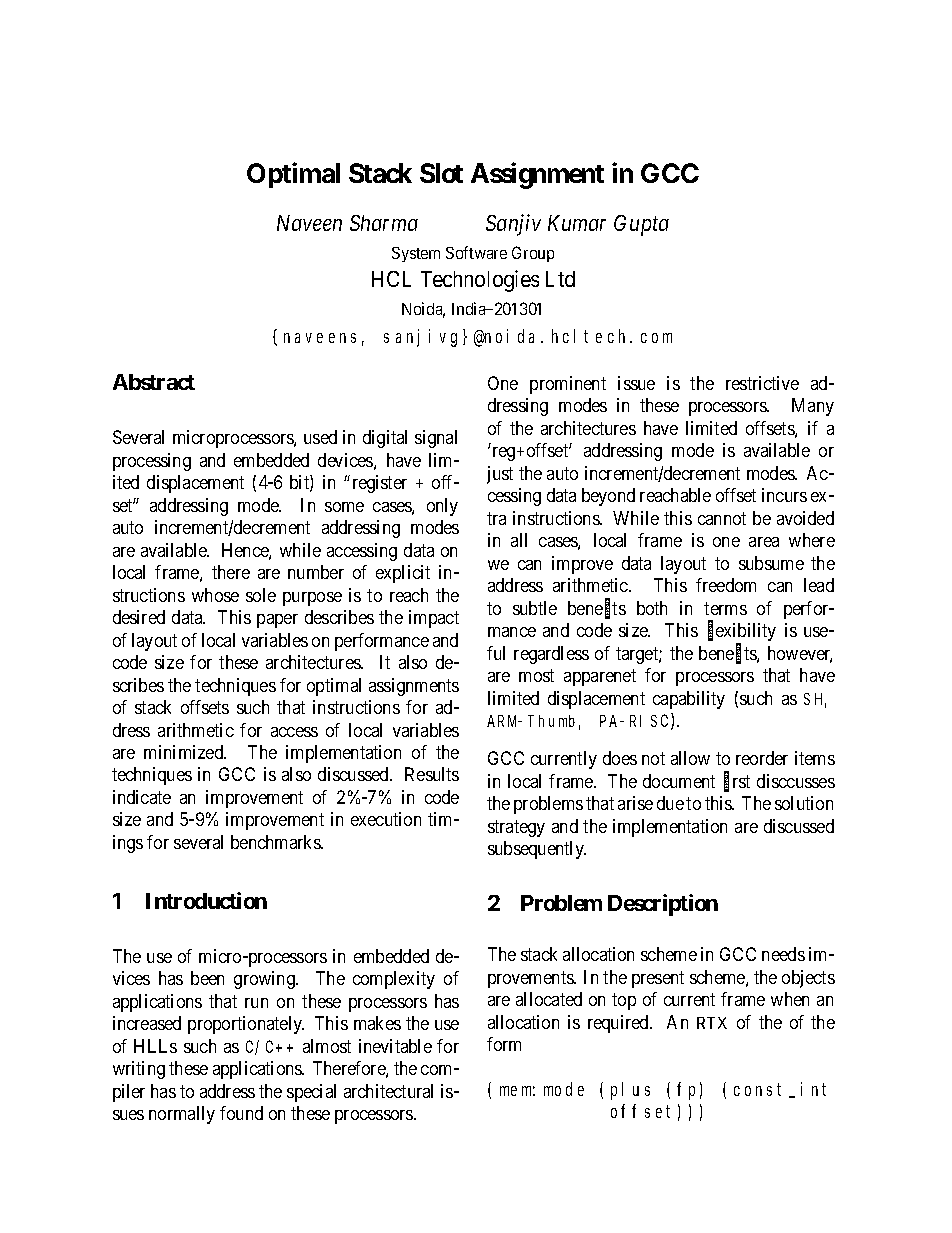  Describe the element at coordinates (641, 225) in the screenshot. I see `Gupta` at that location.
